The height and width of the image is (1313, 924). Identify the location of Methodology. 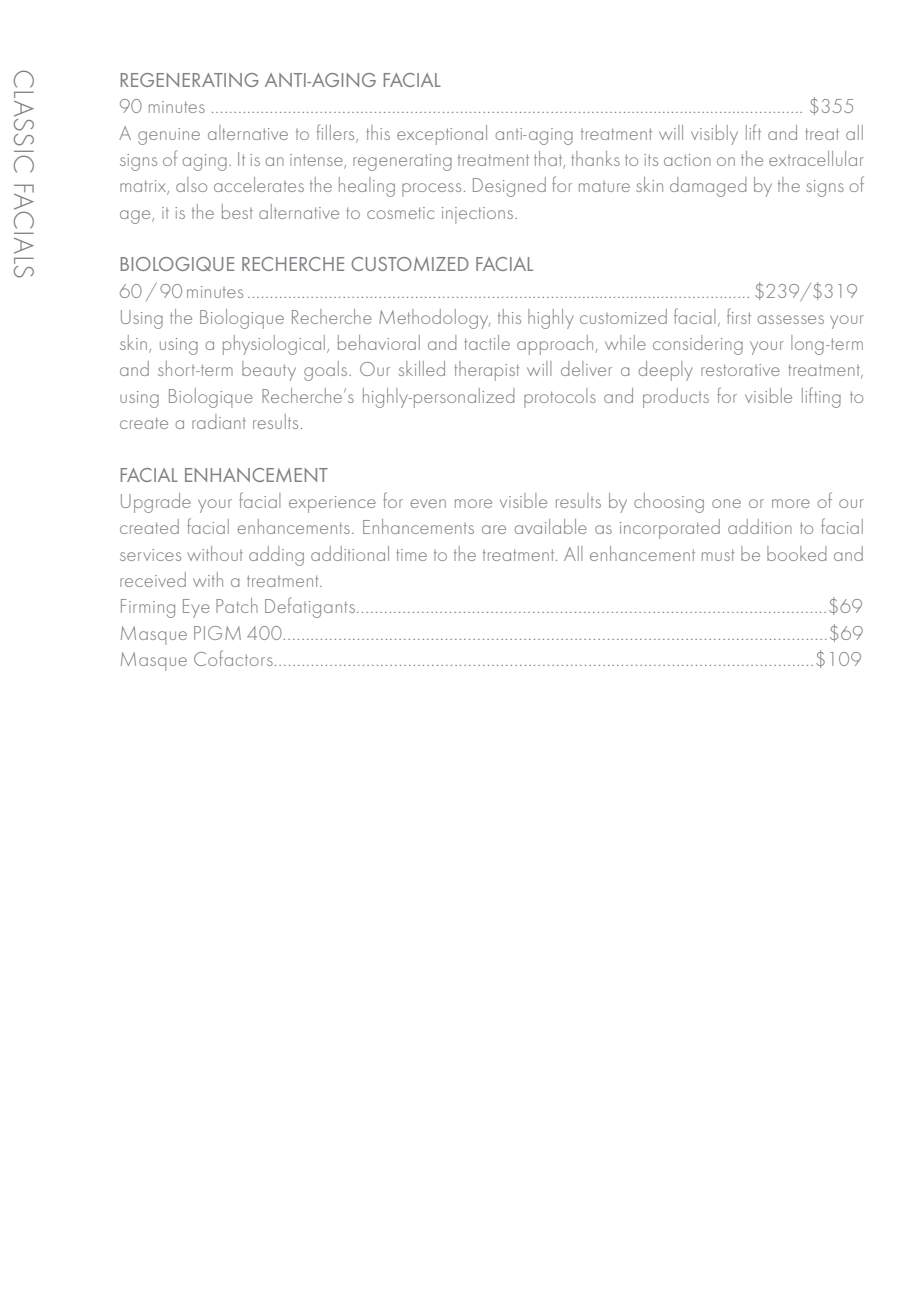
(435, 319).
